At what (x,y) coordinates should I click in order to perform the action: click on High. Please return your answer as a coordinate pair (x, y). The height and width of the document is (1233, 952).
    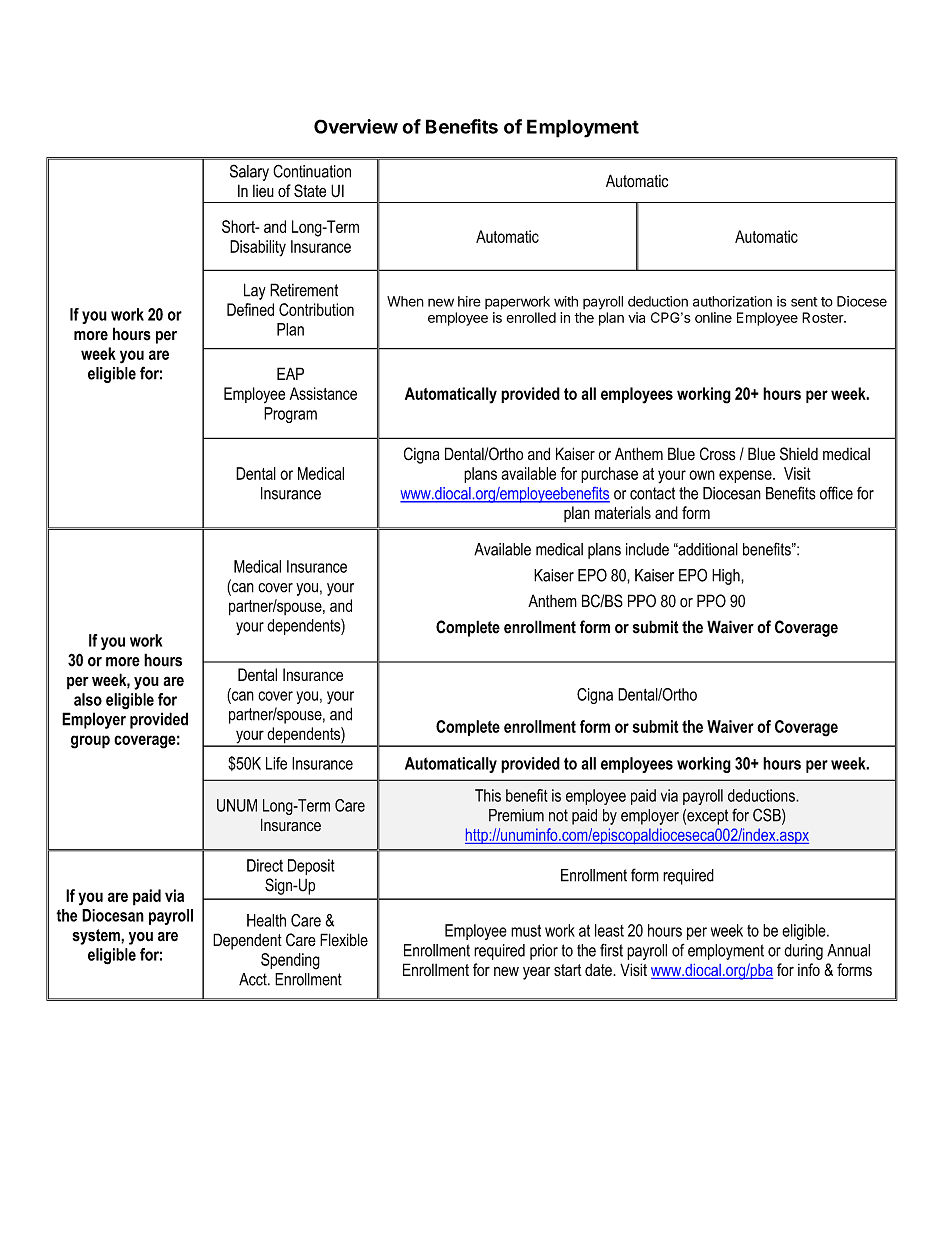
    Looking at the image, I should click on (727, 577).
